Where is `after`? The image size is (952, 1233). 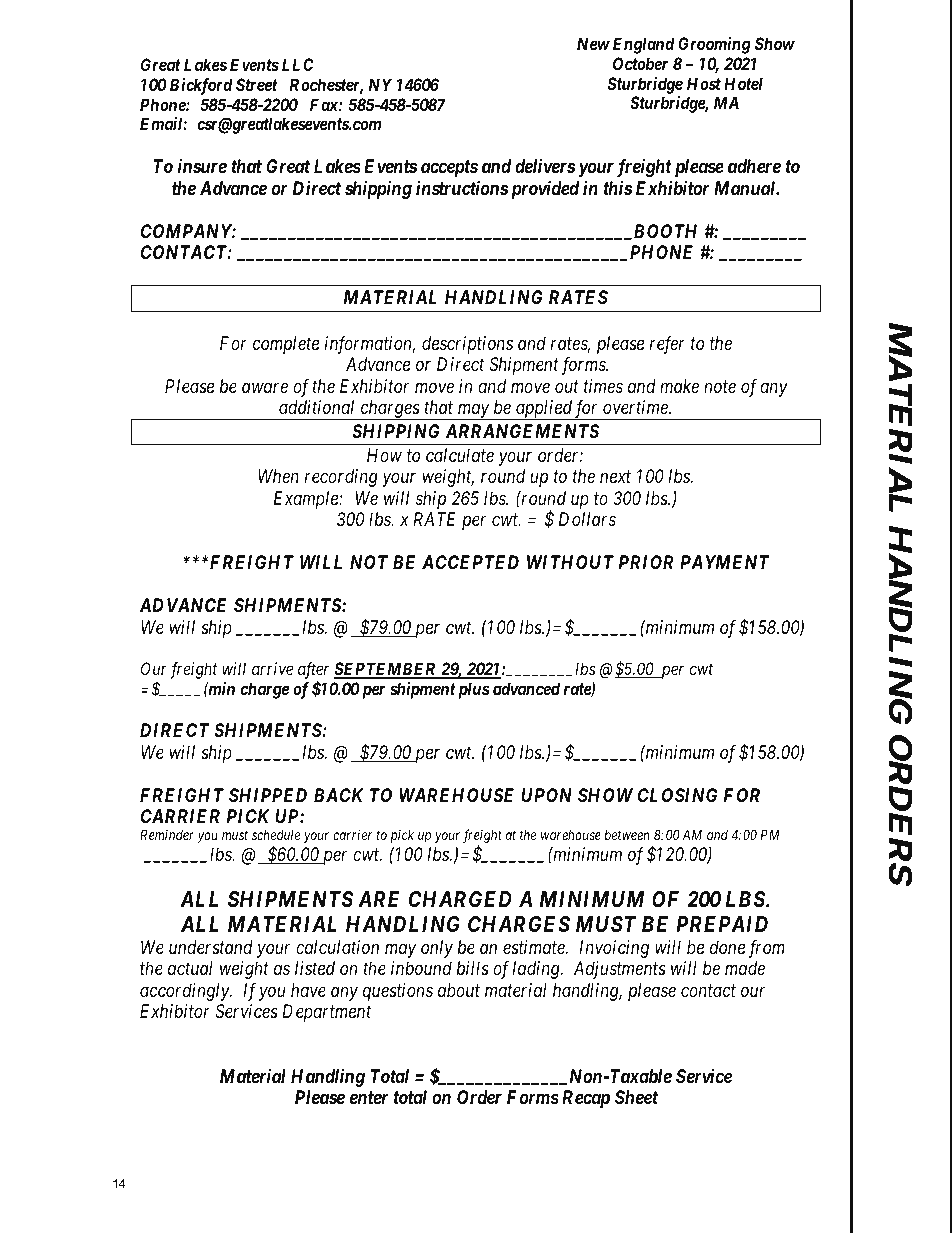
after is located at coordinates (313, 672).
